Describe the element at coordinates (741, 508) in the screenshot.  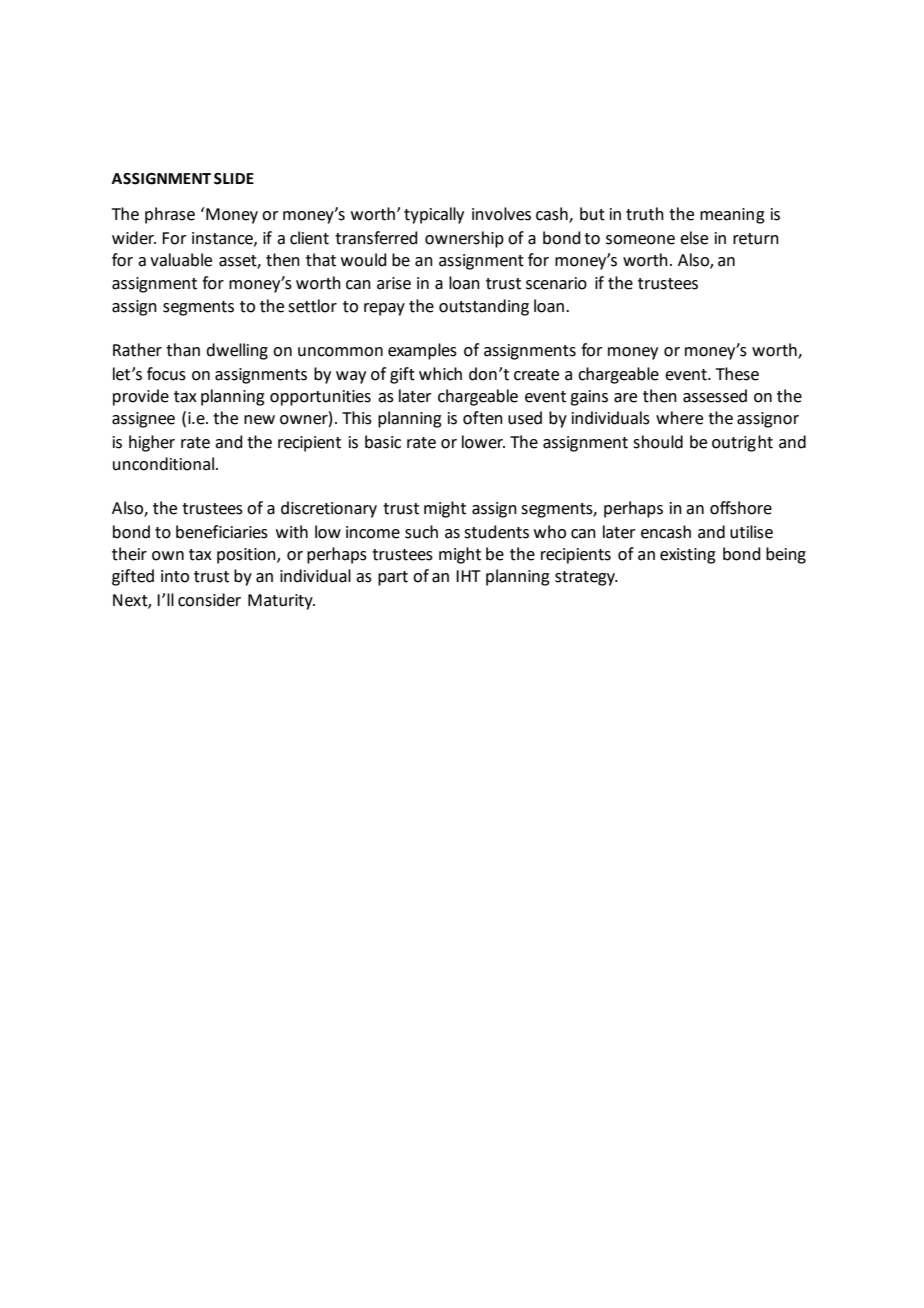
I see `offshore` at that location.
